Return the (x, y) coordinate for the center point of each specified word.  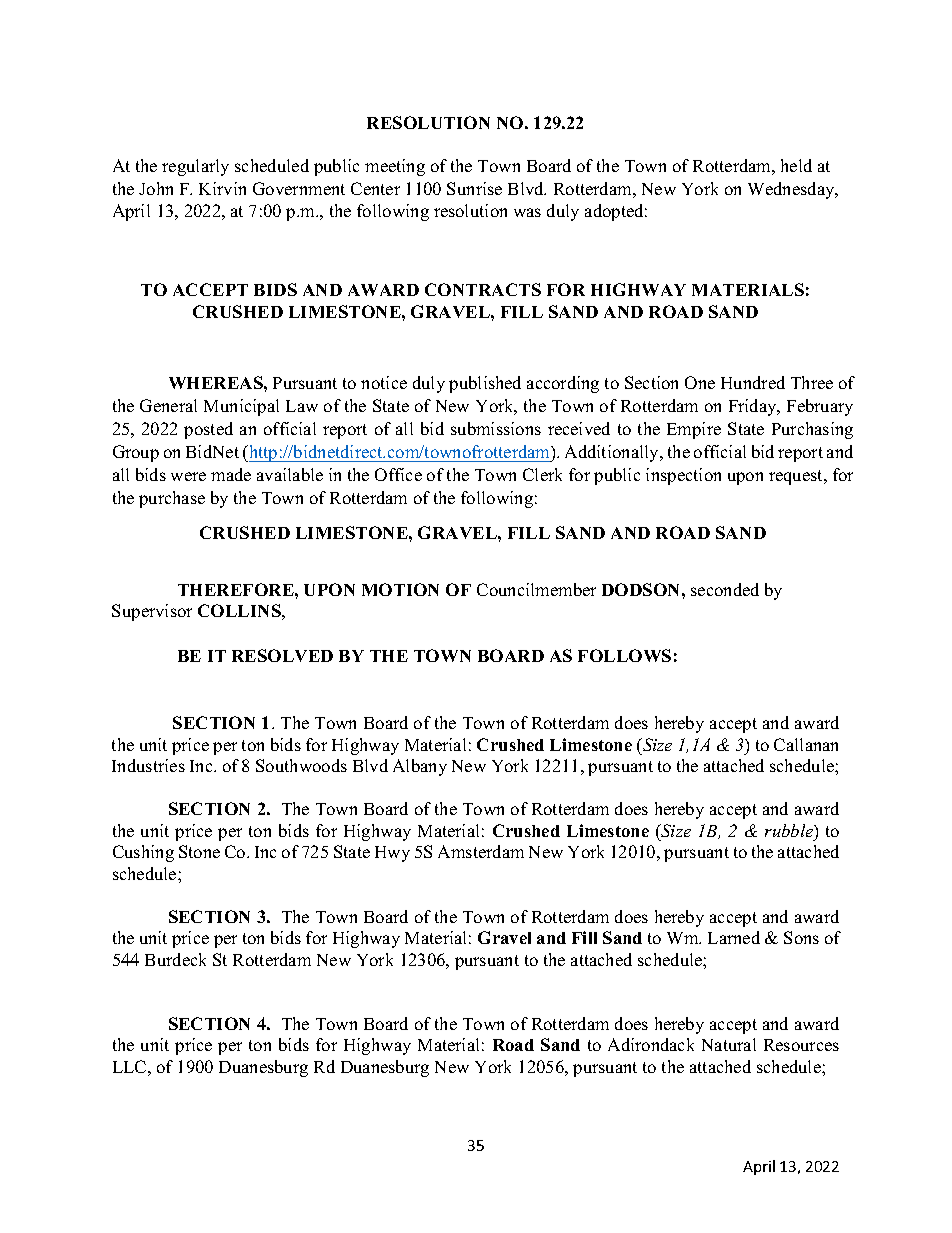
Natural (729, 1044)
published (485, 384)
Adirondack (651, 1044)
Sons (801, 937)
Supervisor (152, 612)
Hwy (392, 854)
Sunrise (474, 188)
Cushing (143, 853)
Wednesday (792, 190)
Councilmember (536, 589)
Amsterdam (481, 851)
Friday (754, 407)
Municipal (241, 407)
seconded (725, 589)
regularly (195, 167)
